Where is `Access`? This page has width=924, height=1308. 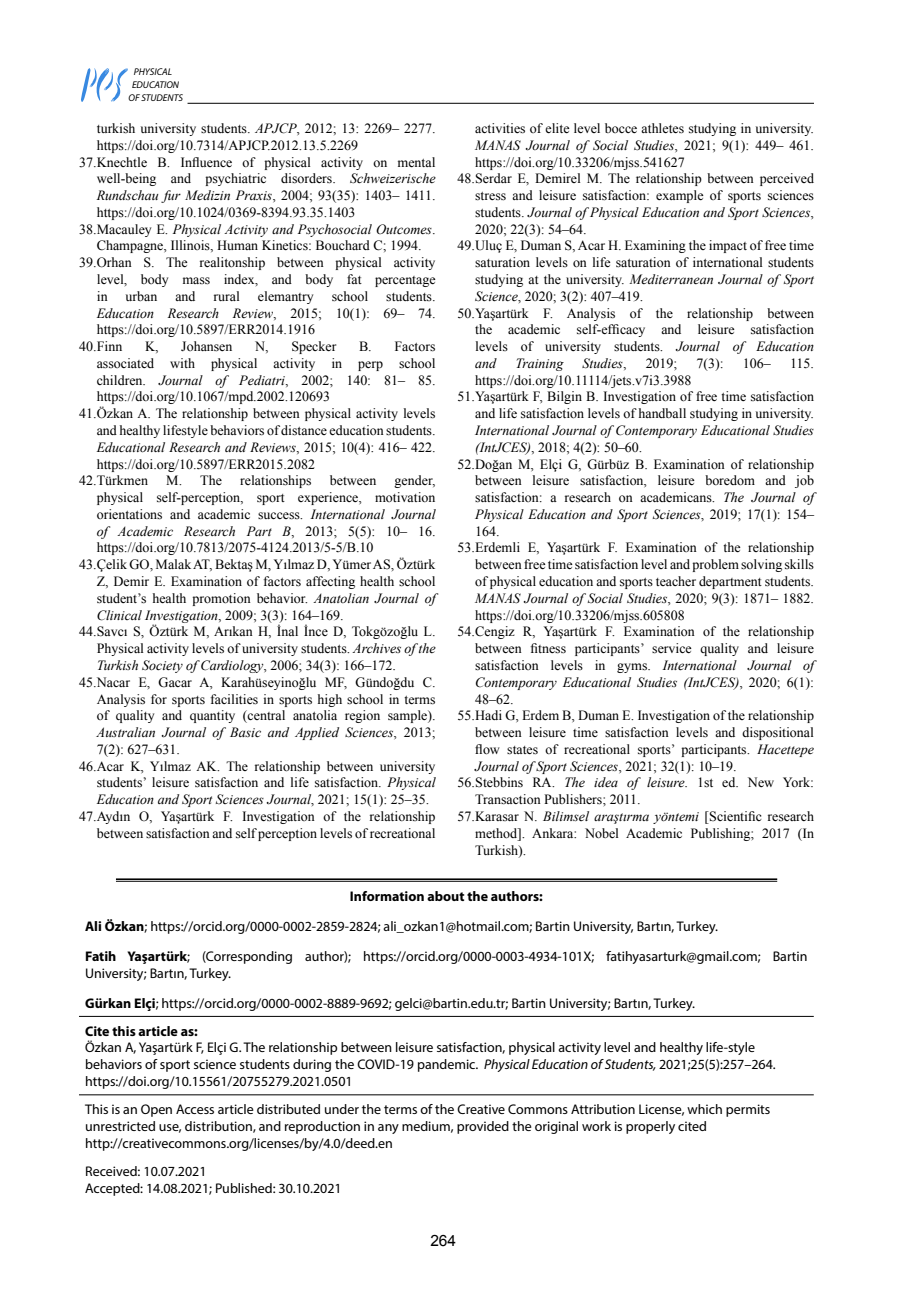
Access is located at coordinates (195, 1109).
